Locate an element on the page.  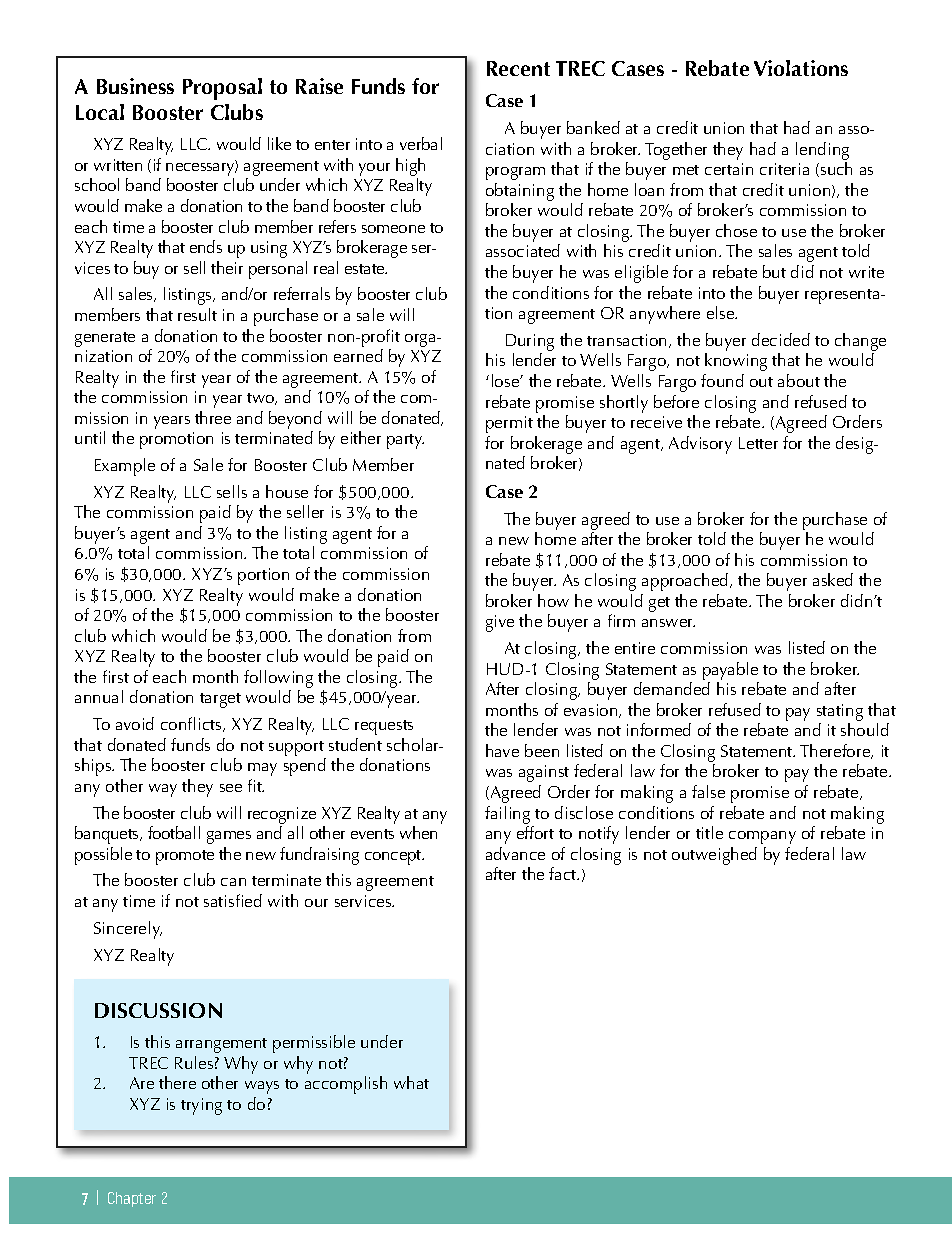
payable is located at coordinates (730, 671).
